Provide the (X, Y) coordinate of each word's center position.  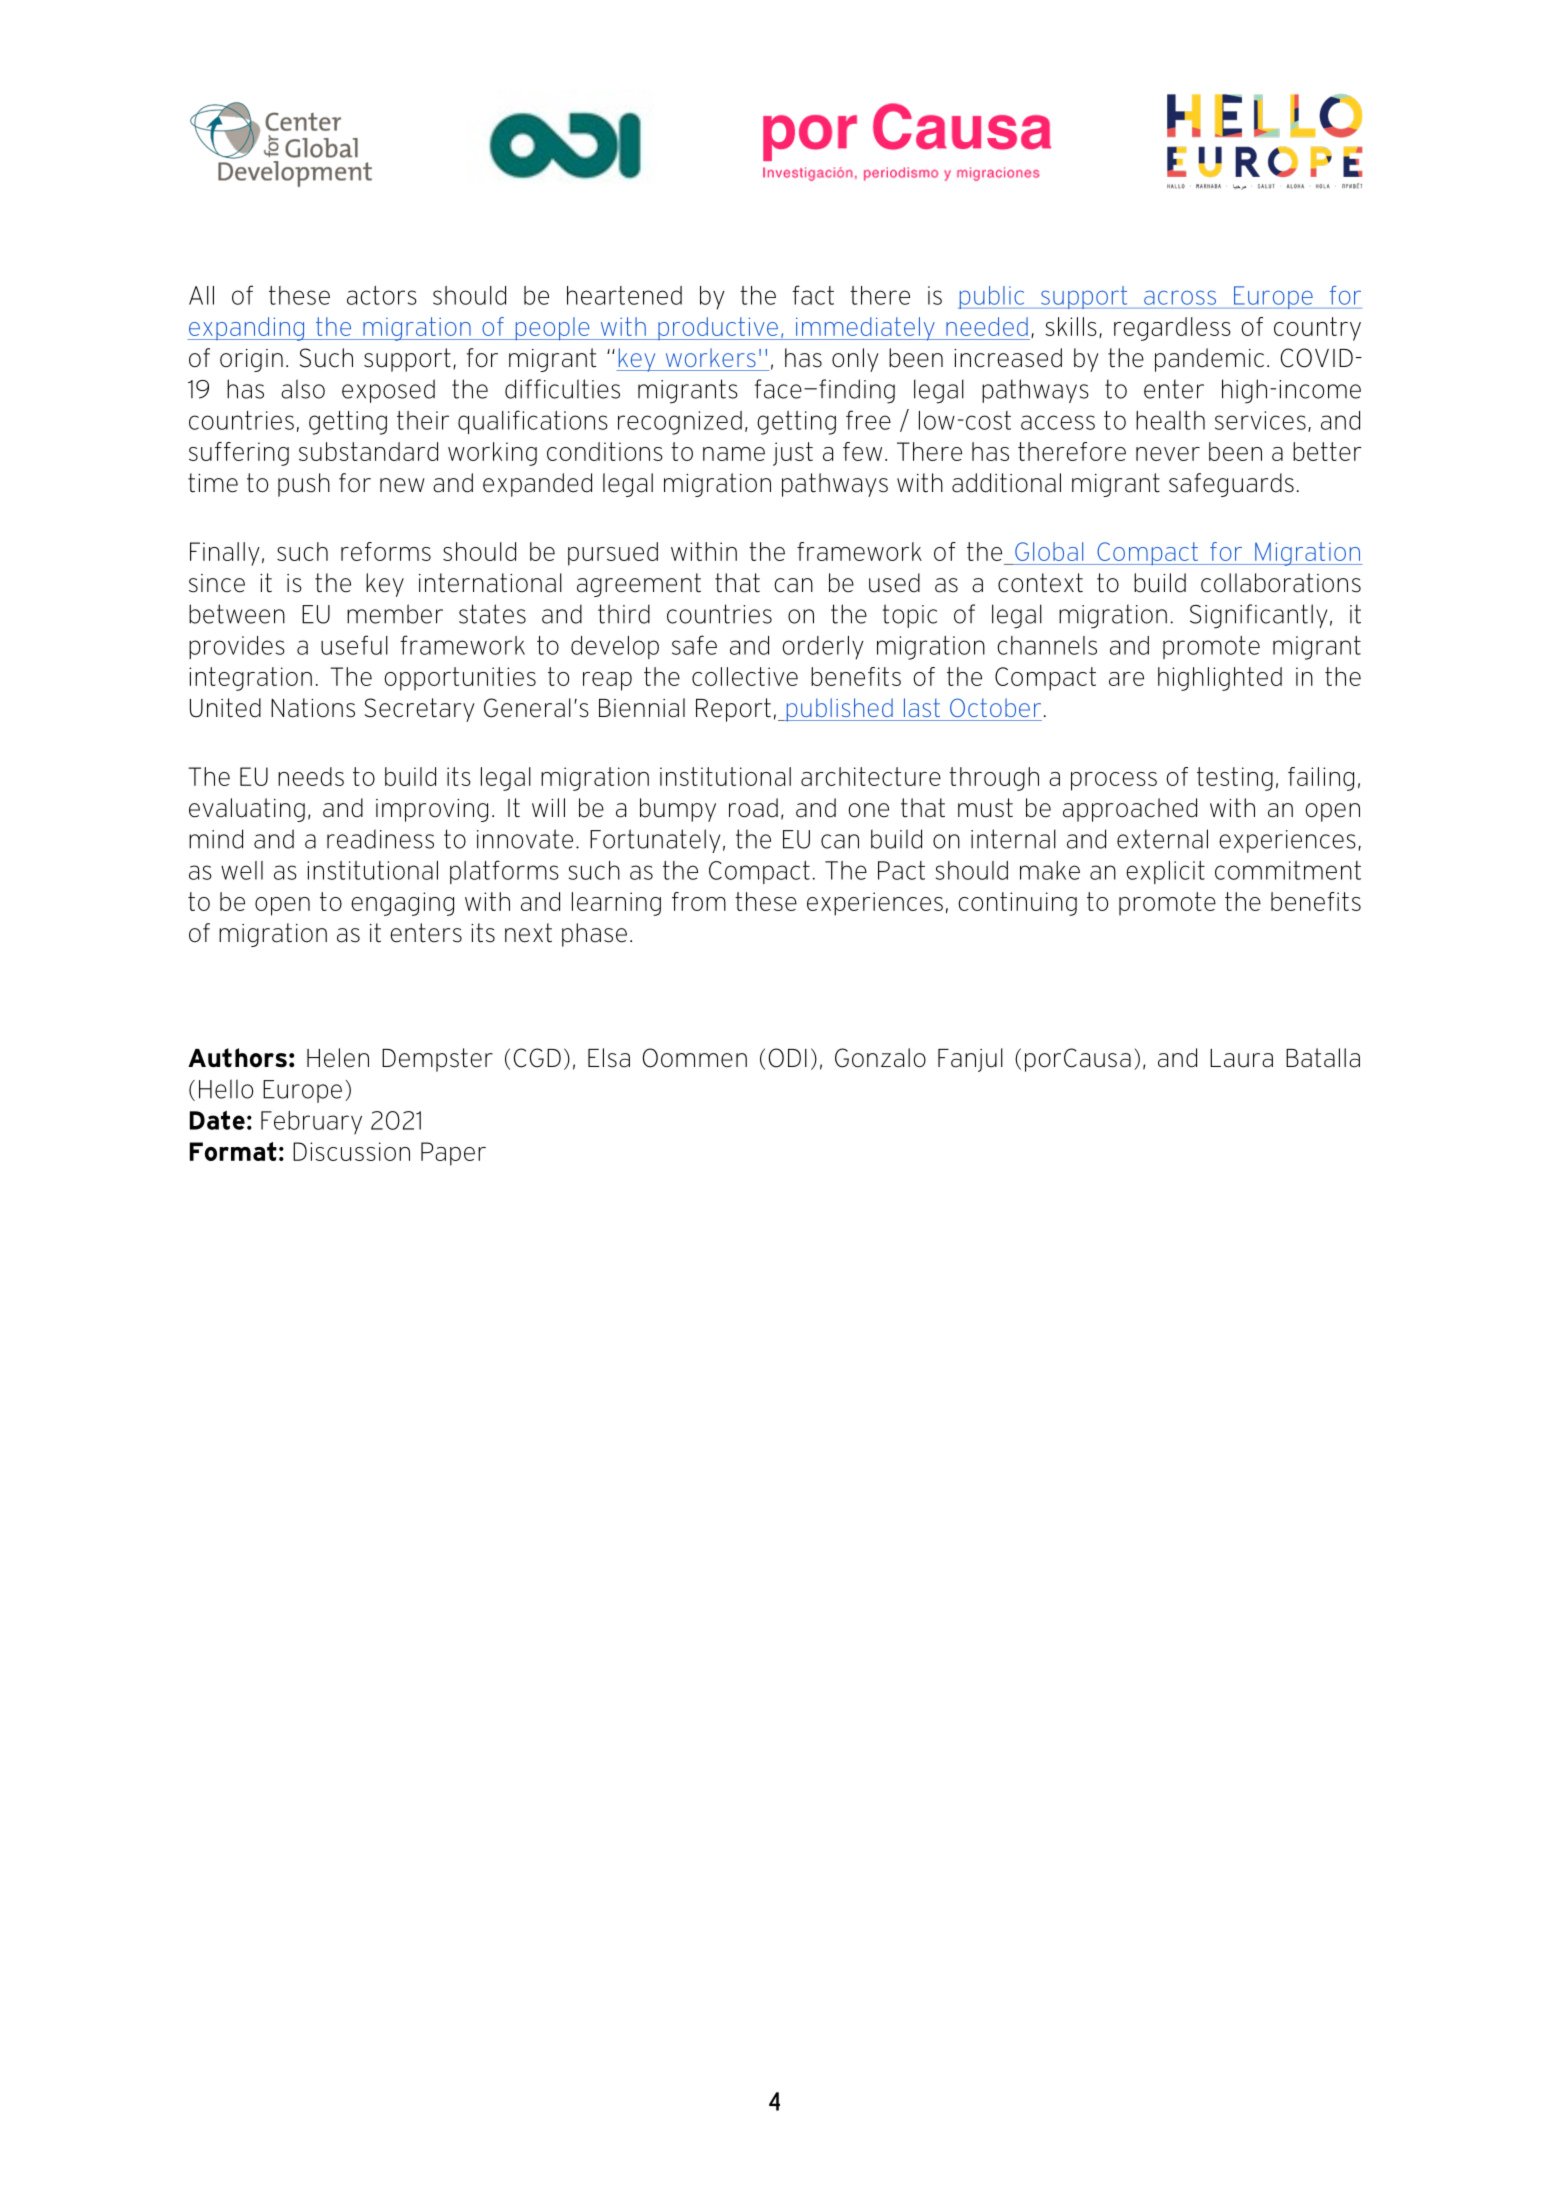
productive (718, 328)
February (311, 1123)
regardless (1172, 329)
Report (733, 710)
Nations (313, 708)
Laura (1241, 1058)
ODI (788, 1058)
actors (382, 295)
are (1126, 679)
